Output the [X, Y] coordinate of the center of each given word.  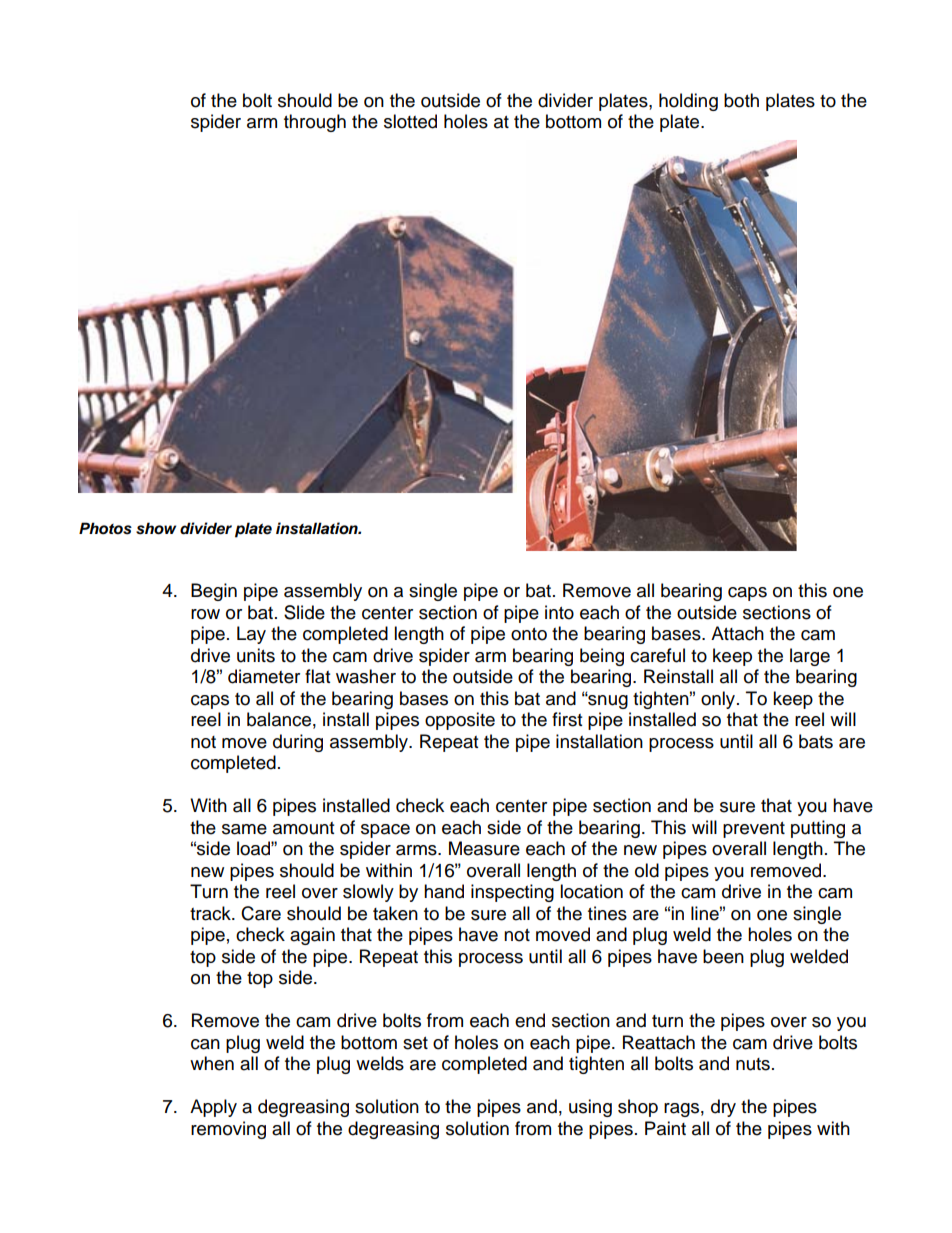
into [559, 612]
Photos [105, 528]
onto [529, 634]
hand [444, 891]
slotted [410, 121]
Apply [213, 1108]
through [315, 123]
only [719, 700]
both [741, 100]
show [156, 528]
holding [688, 102]
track [211, 913]
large [810, 657]
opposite [460, 721]
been [723, 956]
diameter [264, 676]
